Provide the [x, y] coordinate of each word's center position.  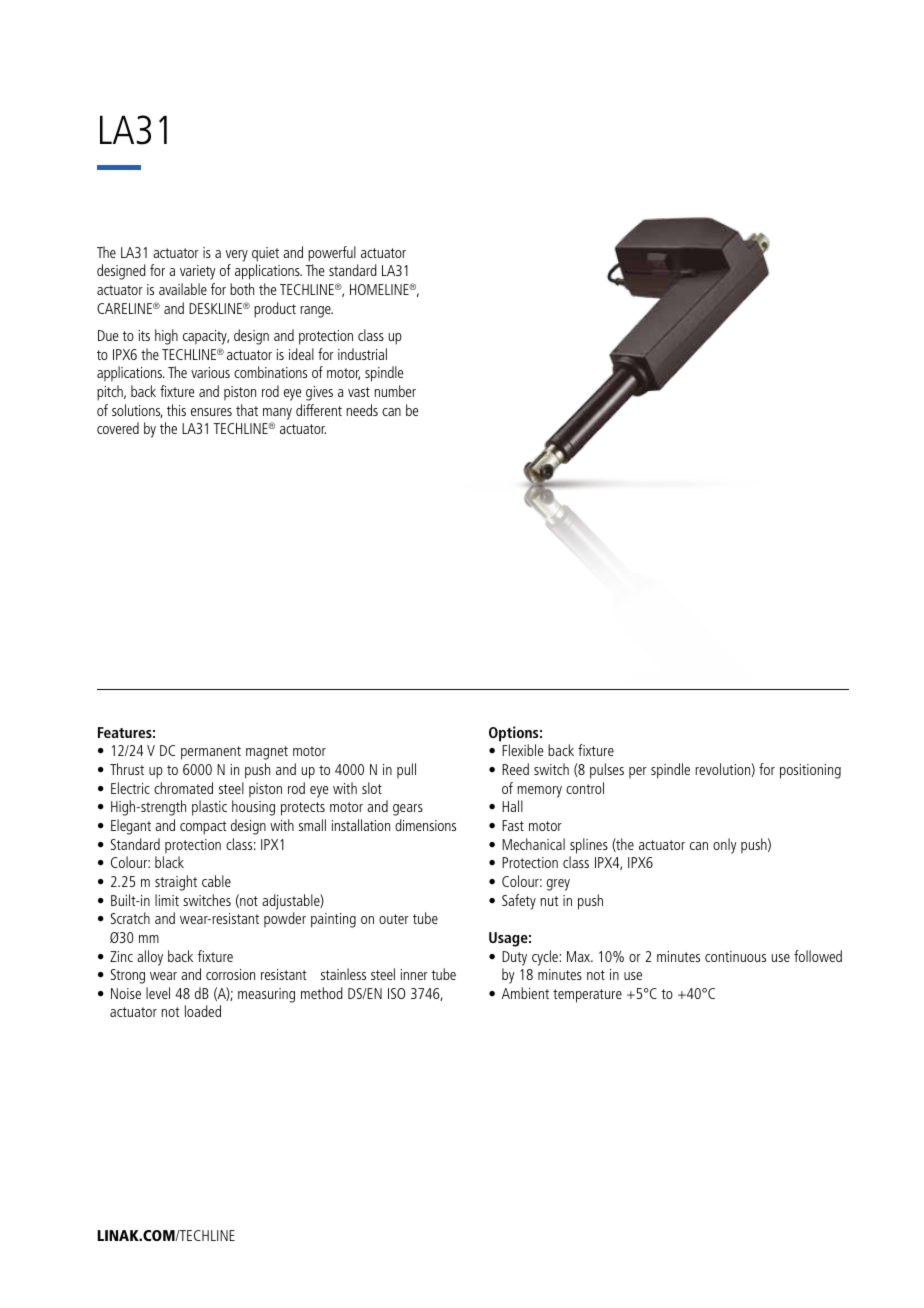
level [158, 993]
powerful [332, 254]
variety [198, 272]
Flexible [522, 750]
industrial [362, 354]
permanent [211, 753]
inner [414, 974]
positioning [810, 771]
